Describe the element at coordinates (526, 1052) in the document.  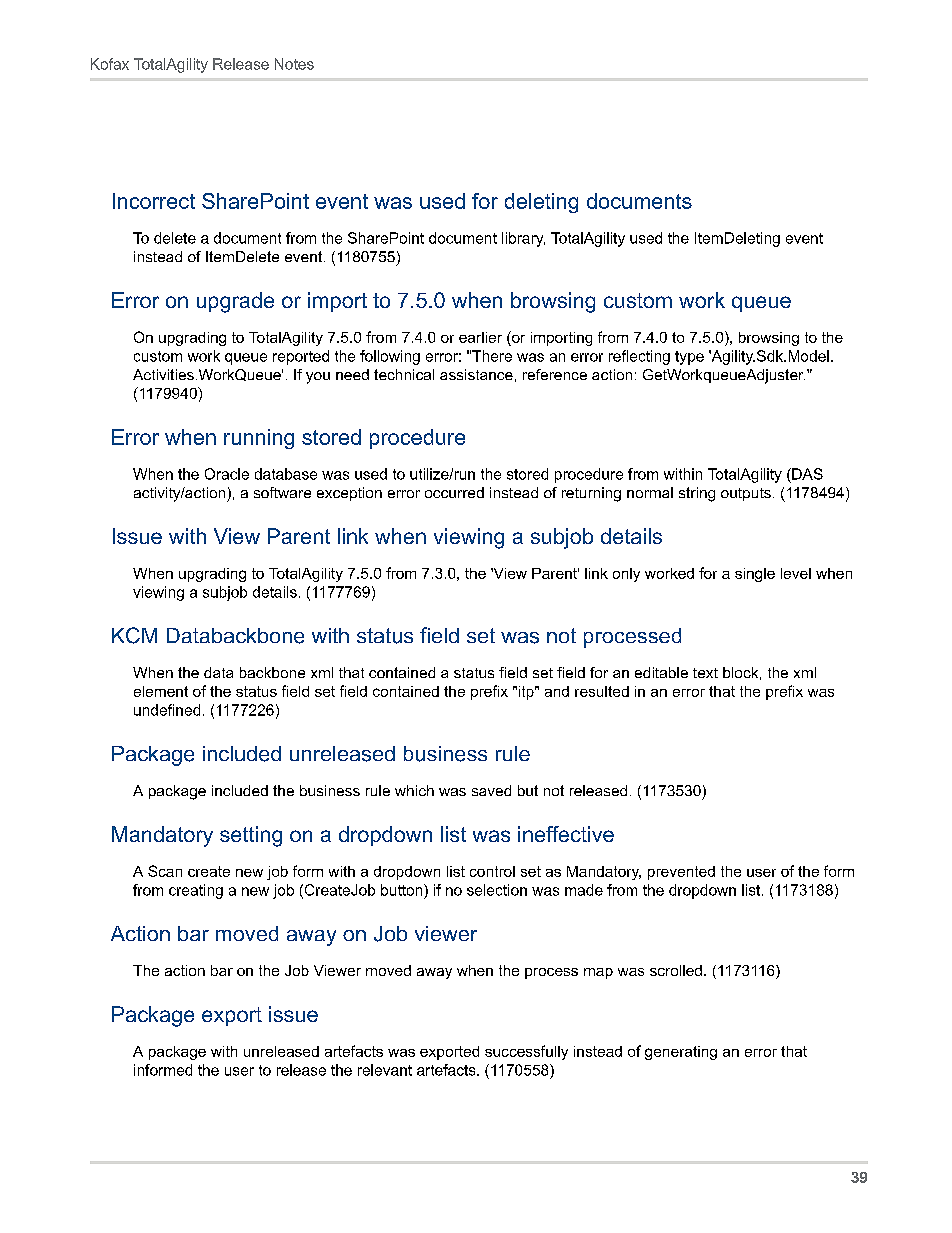
I see `successfully` at that location.
